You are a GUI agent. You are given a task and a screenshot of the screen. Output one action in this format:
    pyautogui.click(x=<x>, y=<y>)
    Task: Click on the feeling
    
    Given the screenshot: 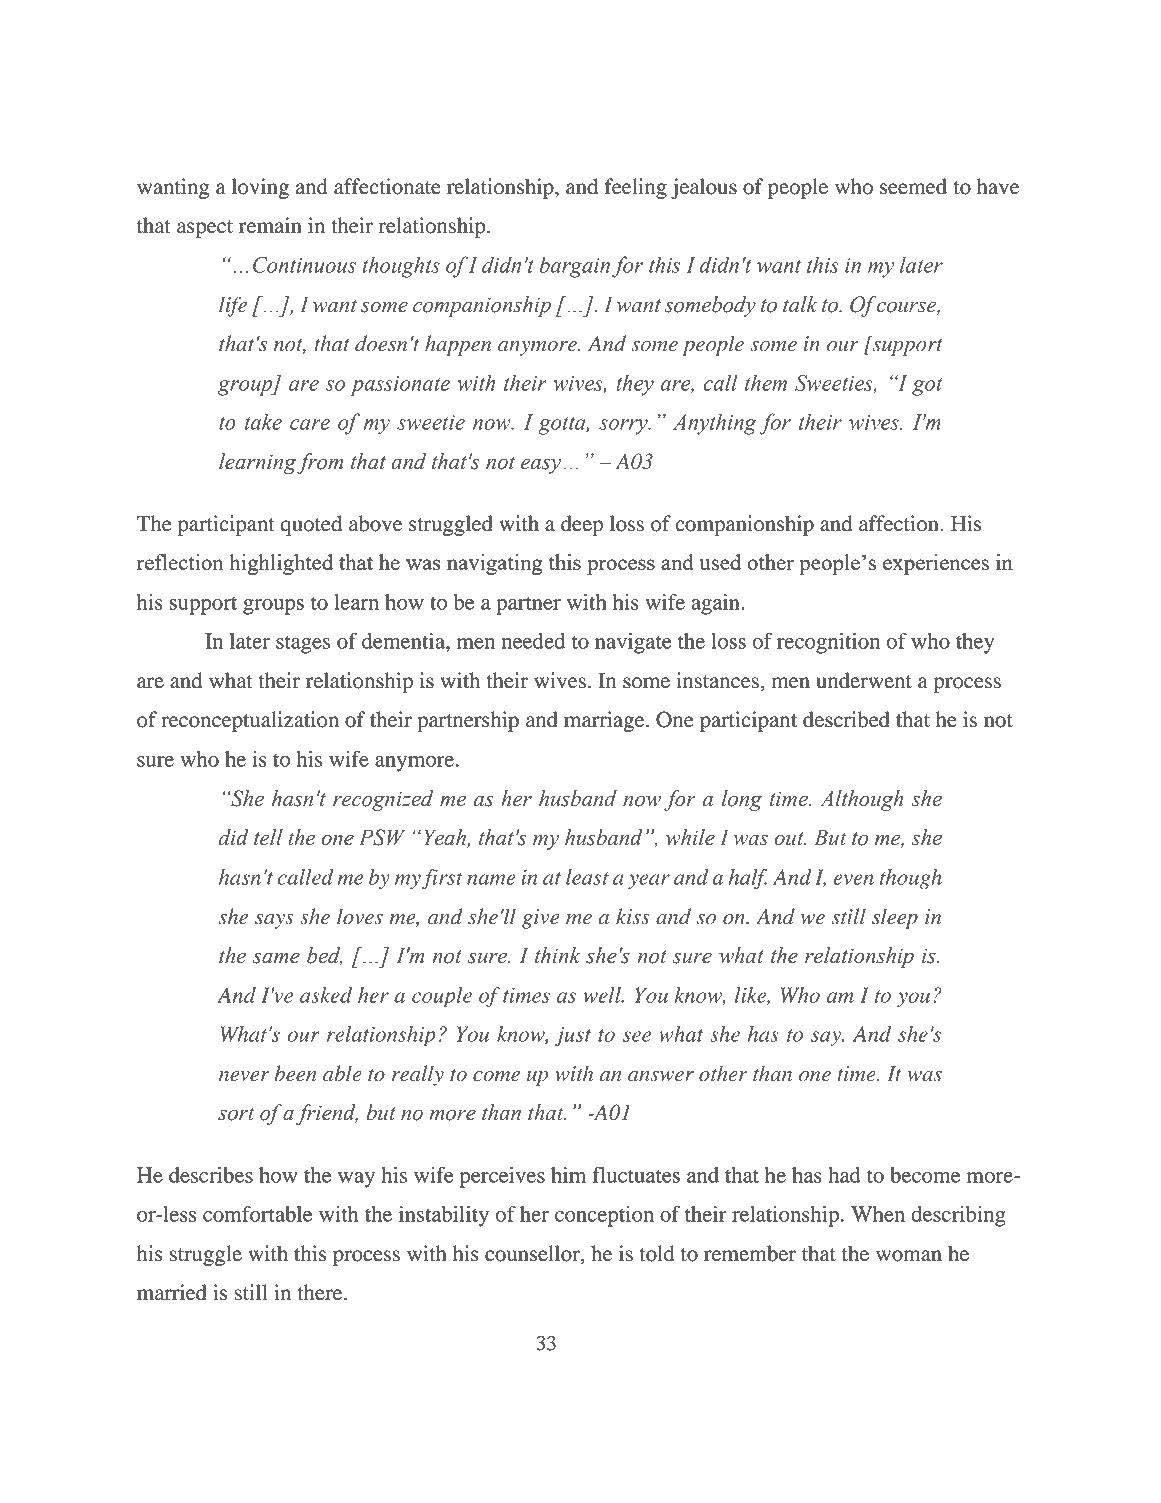 What is the action you would take?
    pyautogui.click(x=635, y=188)
